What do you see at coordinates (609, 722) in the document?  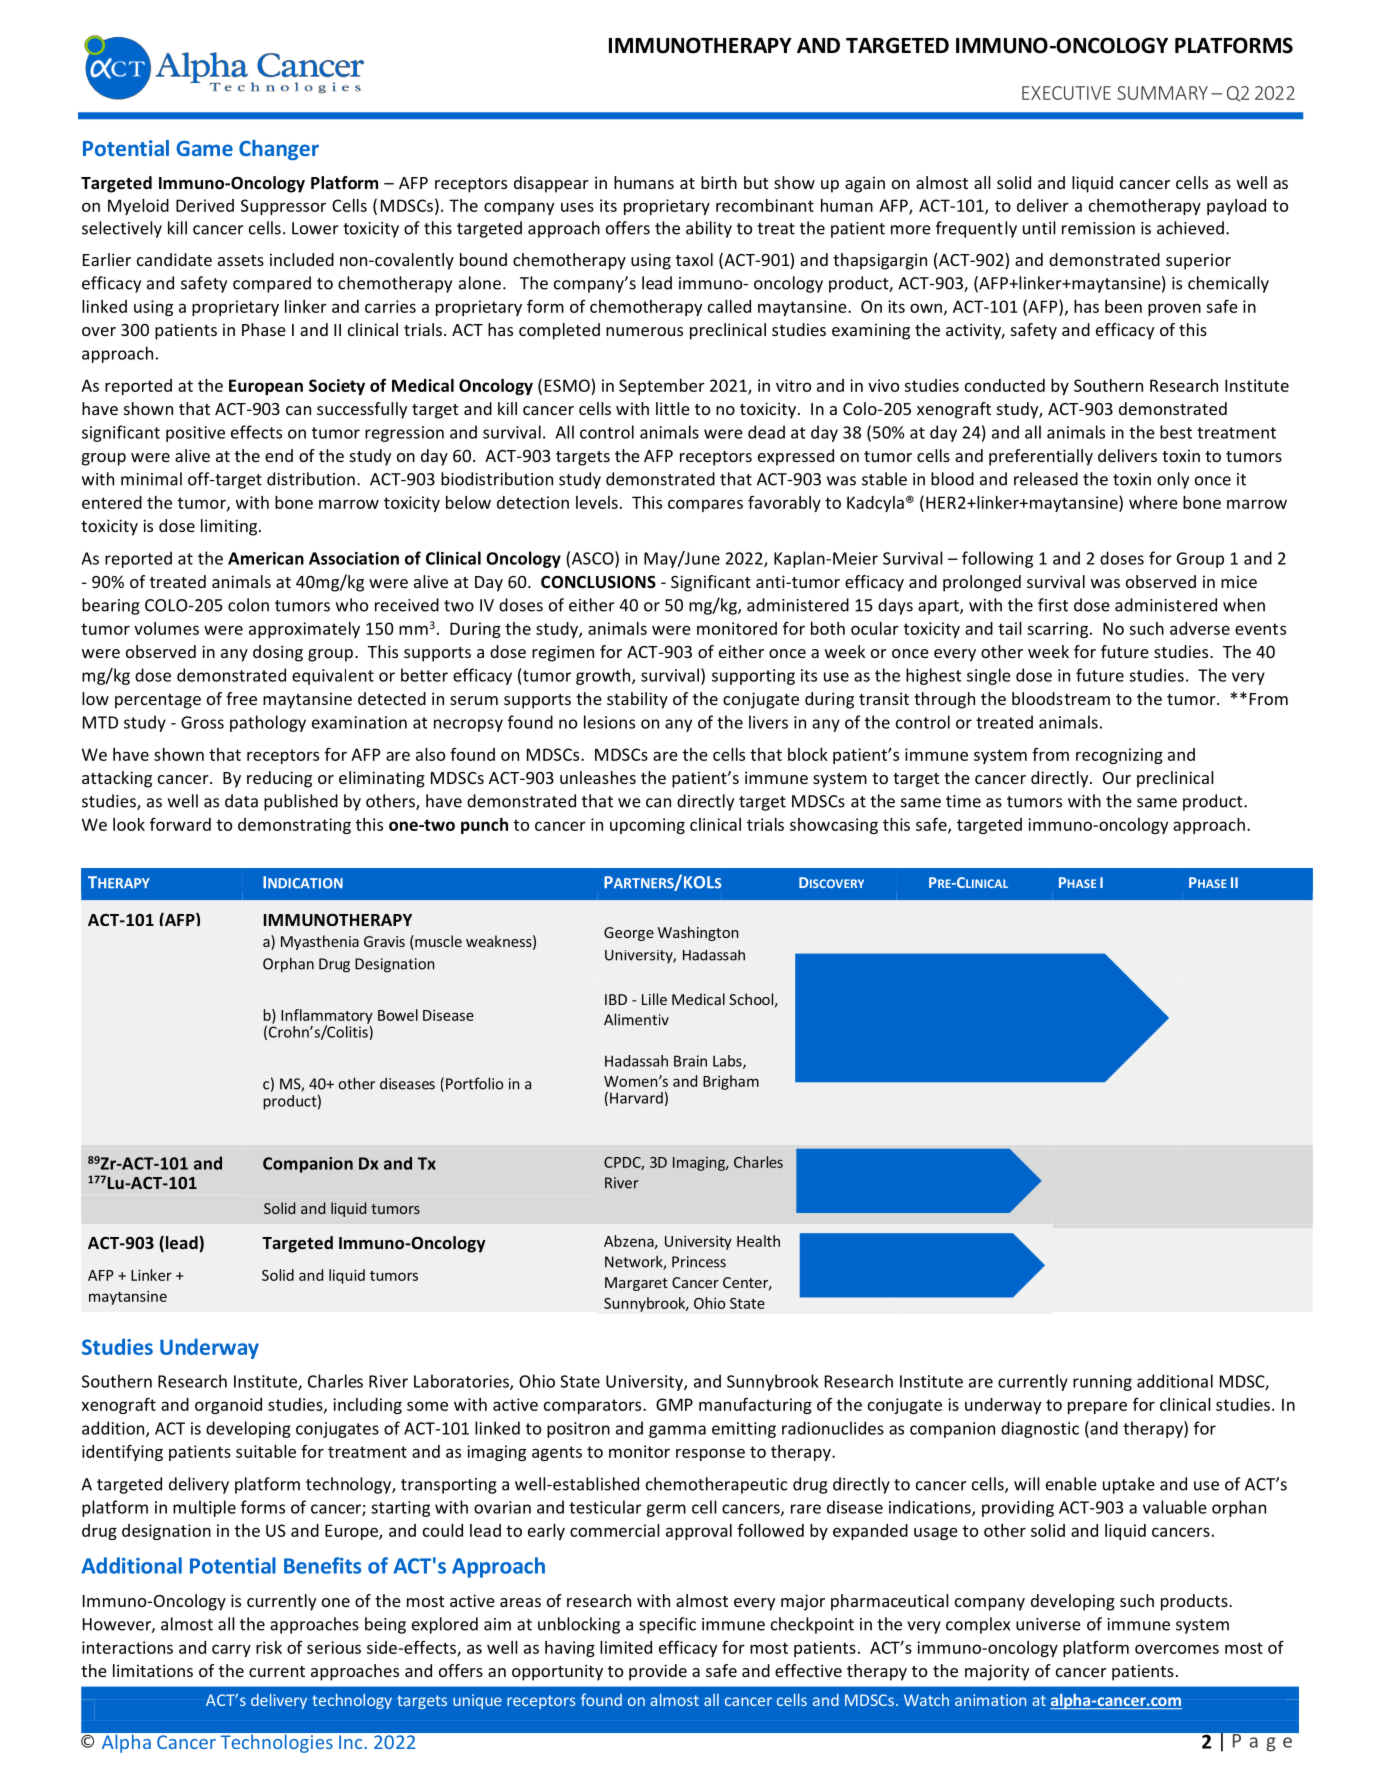 I see `lesions` at bounding box center [609, 722].
